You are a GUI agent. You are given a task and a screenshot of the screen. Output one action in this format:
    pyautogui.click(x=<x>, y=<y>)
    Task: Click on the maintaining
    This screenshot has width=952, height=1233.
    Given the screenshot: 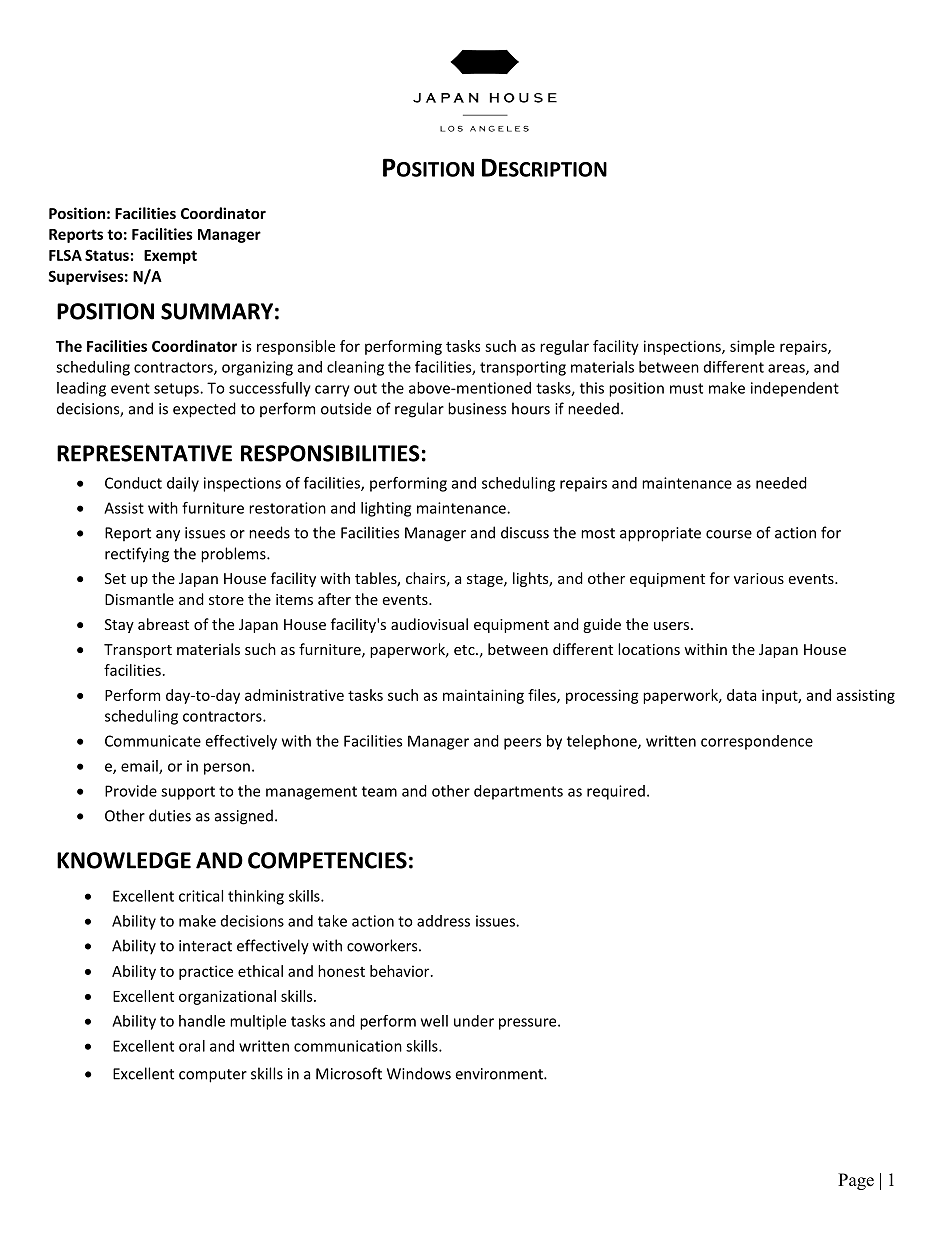 What is the action you would take?
    pyautogui.click(x=483, y=696)
